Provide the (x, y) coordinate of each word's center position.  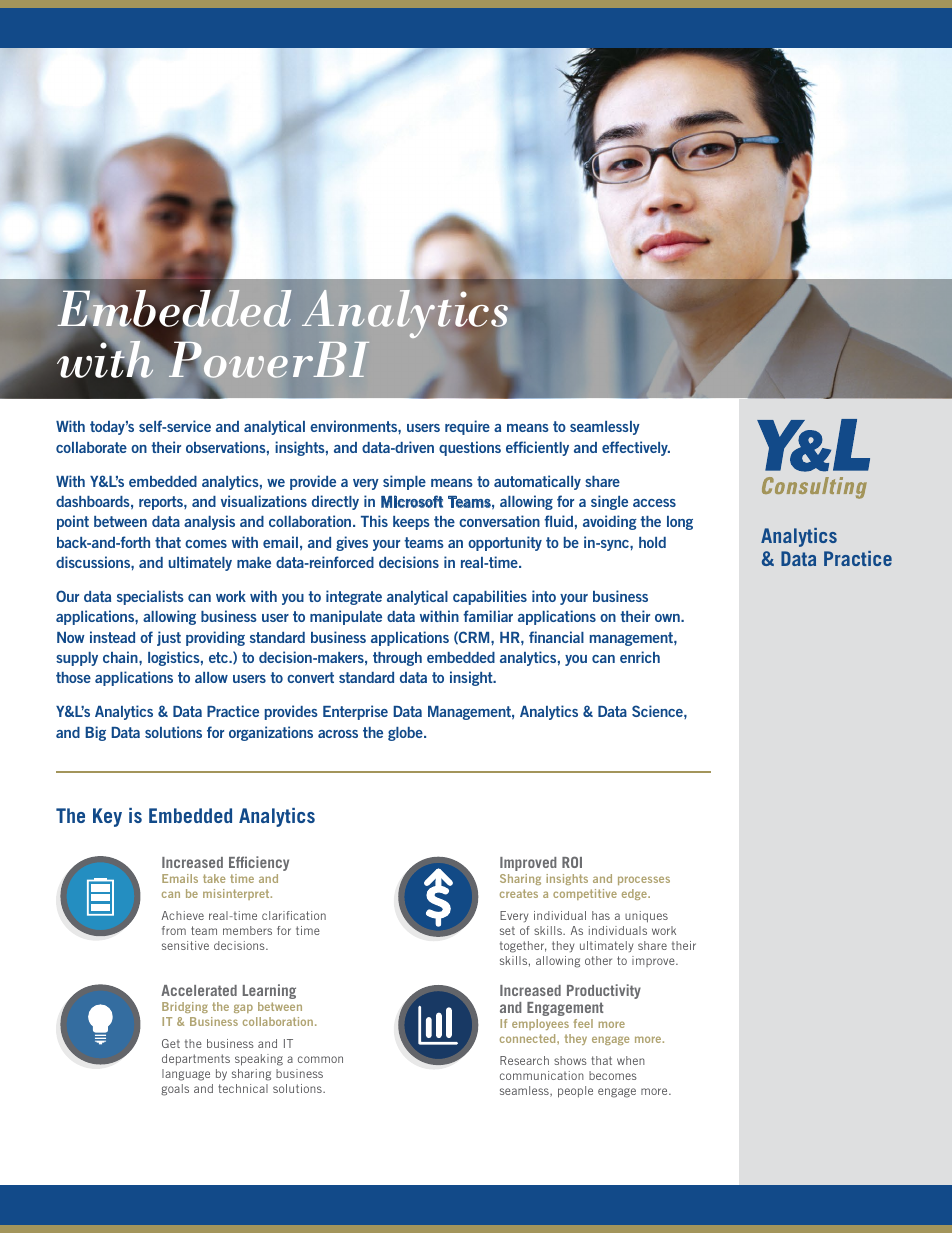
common (320, 1059)
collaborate (91, 447)
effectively (636, 448)
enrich (640, 657)
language (186, 1075)
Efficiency (259, 863)
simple (404, 482)
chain (121, 657)
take (214, 878)
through (397, 659)
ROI (572, 862)
